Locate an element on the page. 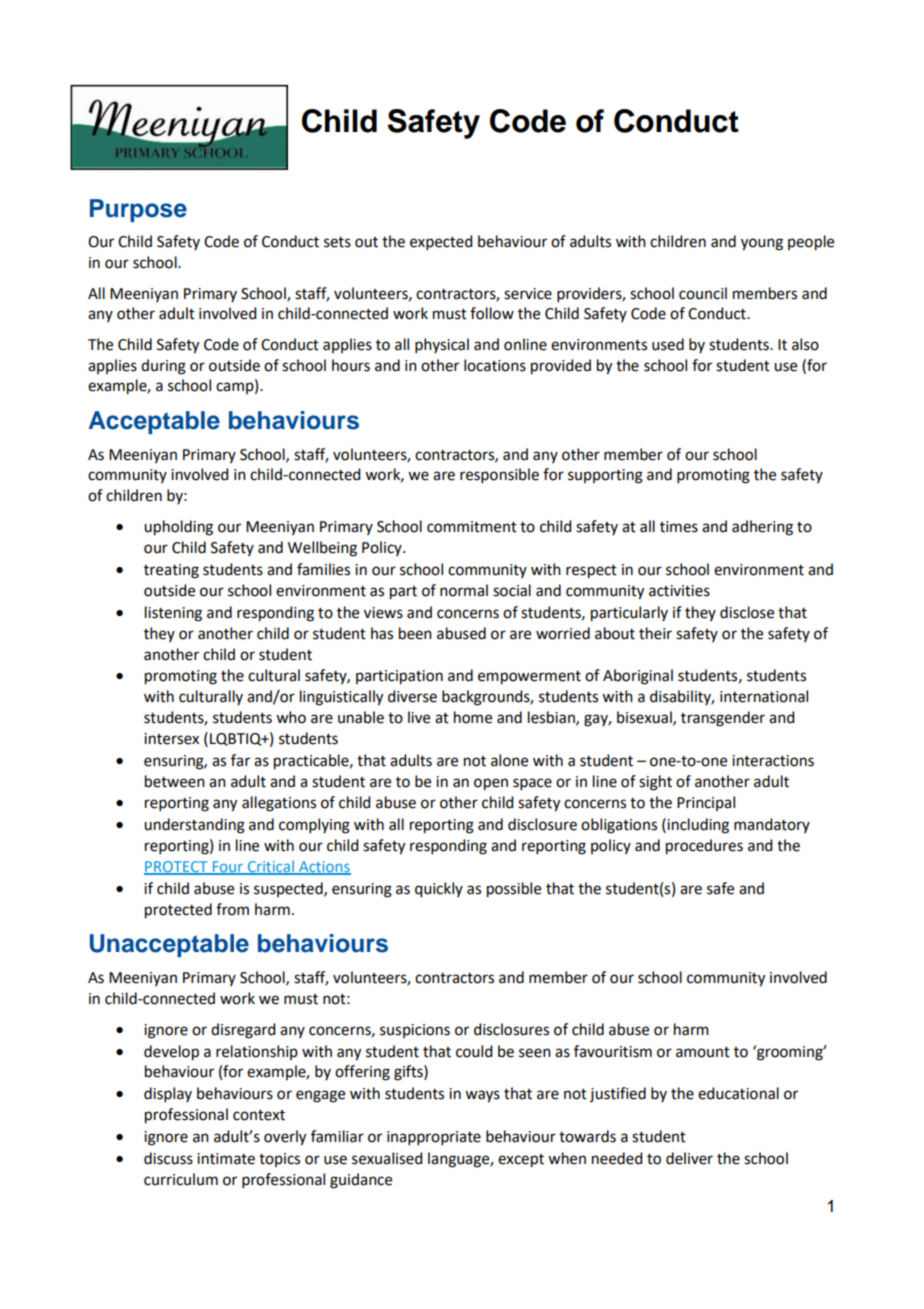 This document has height=1309, width=924. home is located at coordinates (473, 717).
